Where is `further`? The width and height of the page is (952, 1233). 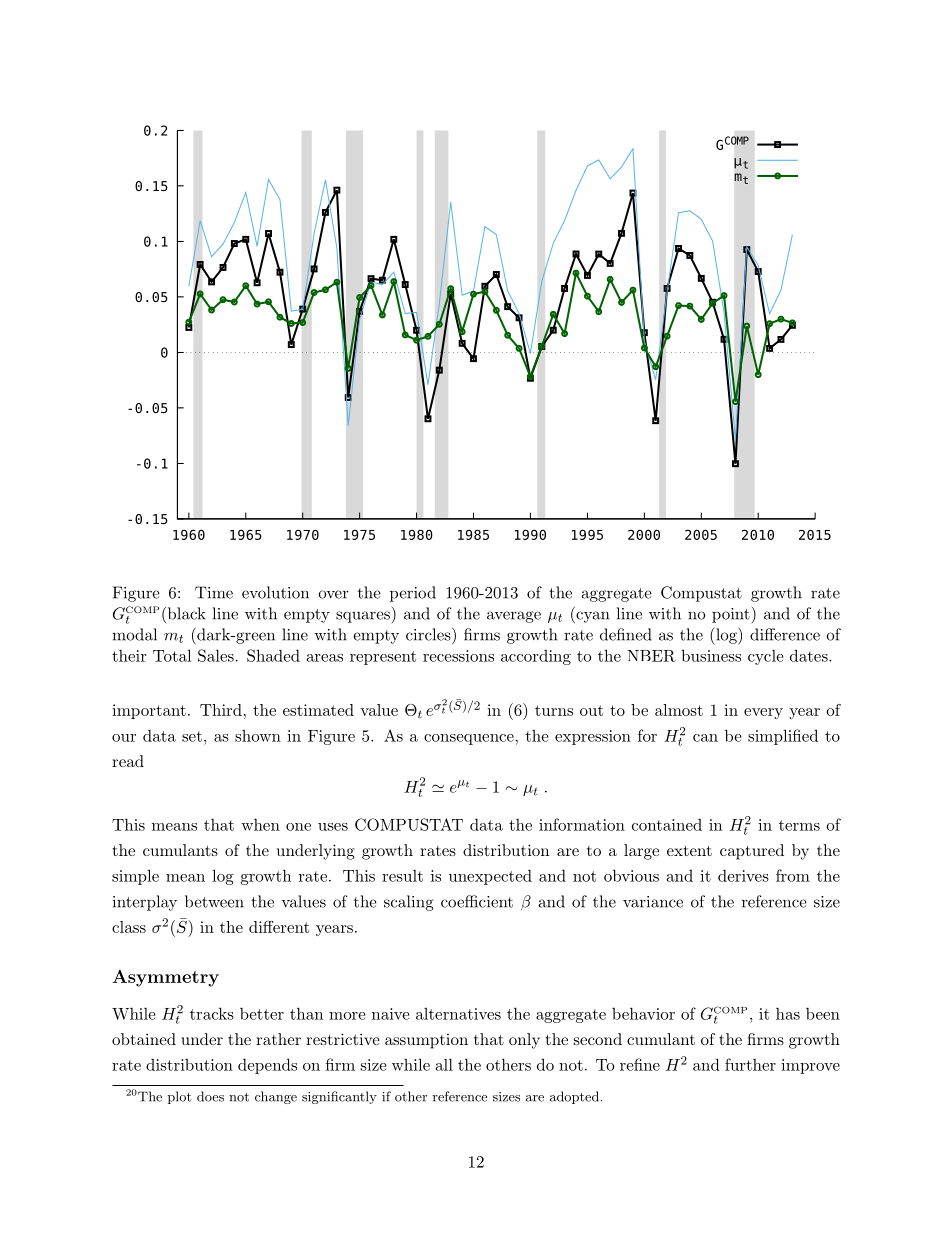 further is located at coordinates (750, 1064).
